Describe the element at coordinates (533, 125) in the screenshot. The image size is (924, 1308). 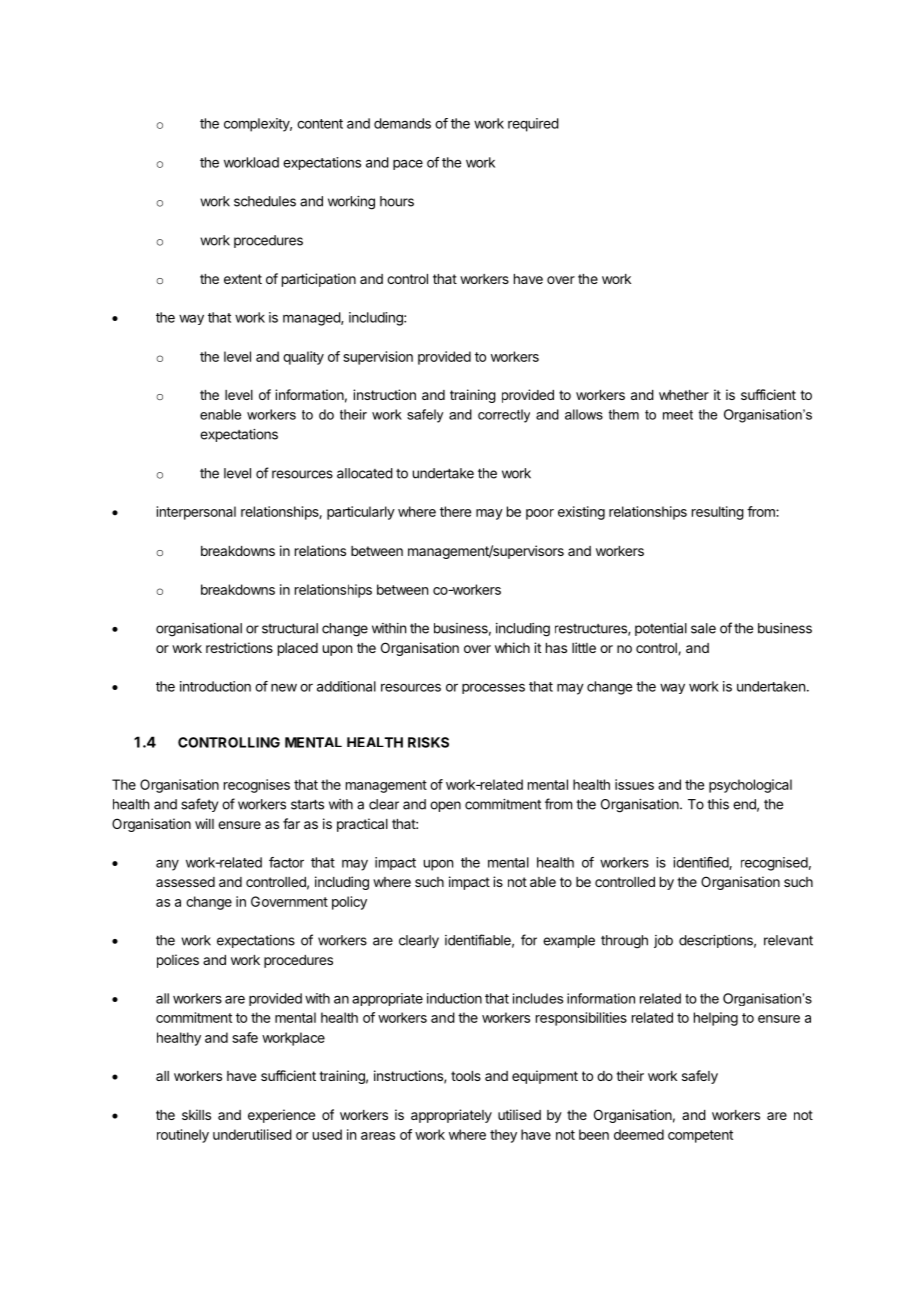
I see `required` at that location.
